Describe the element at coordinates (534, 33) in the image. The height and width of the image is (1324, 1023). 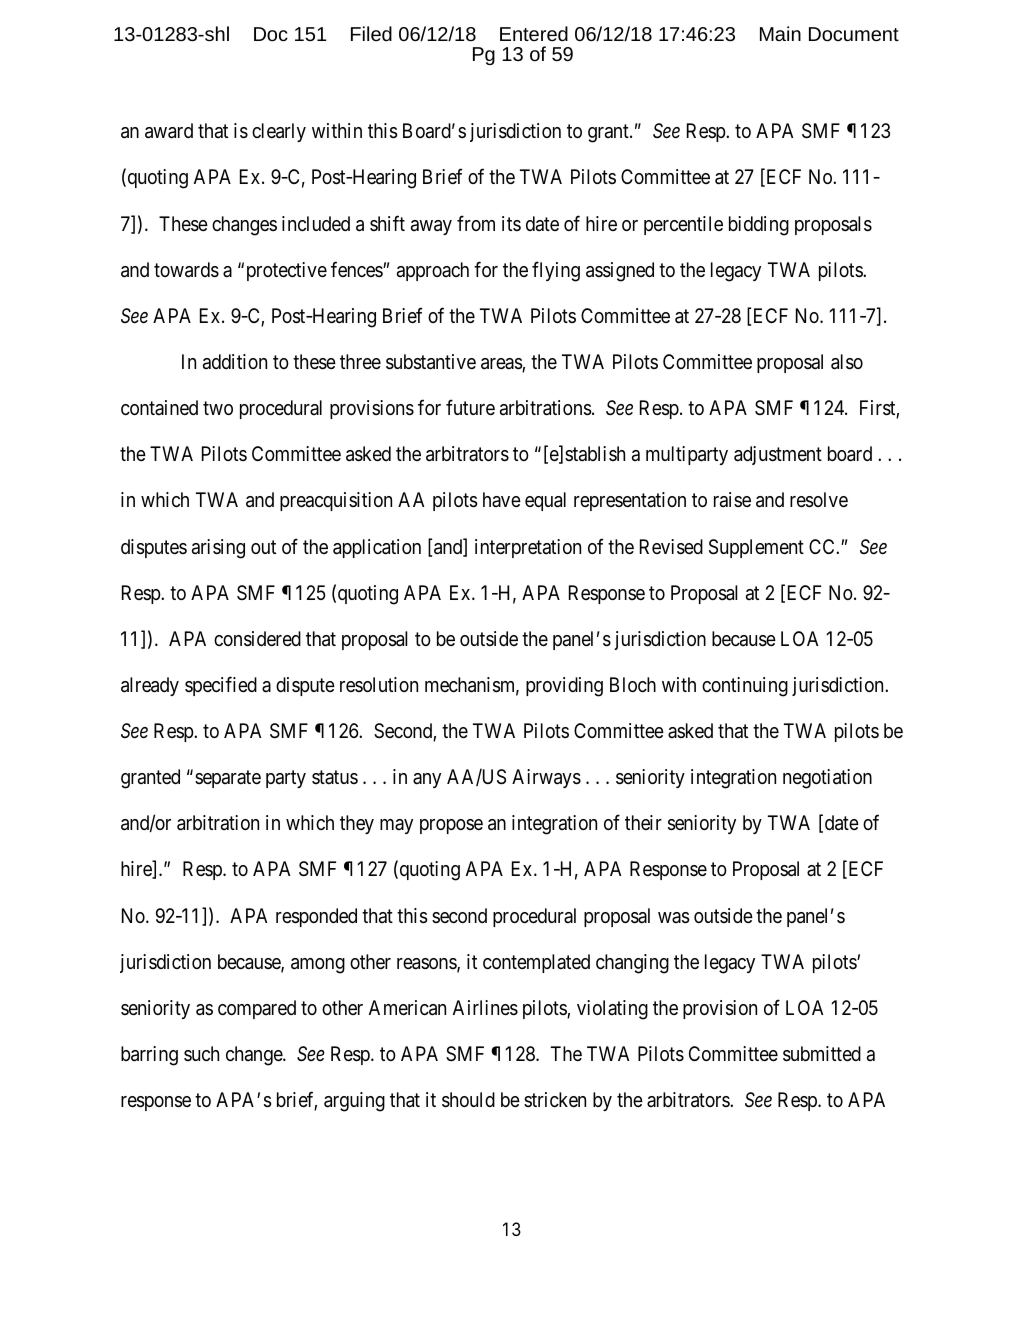
I see `Entered` at that location.
